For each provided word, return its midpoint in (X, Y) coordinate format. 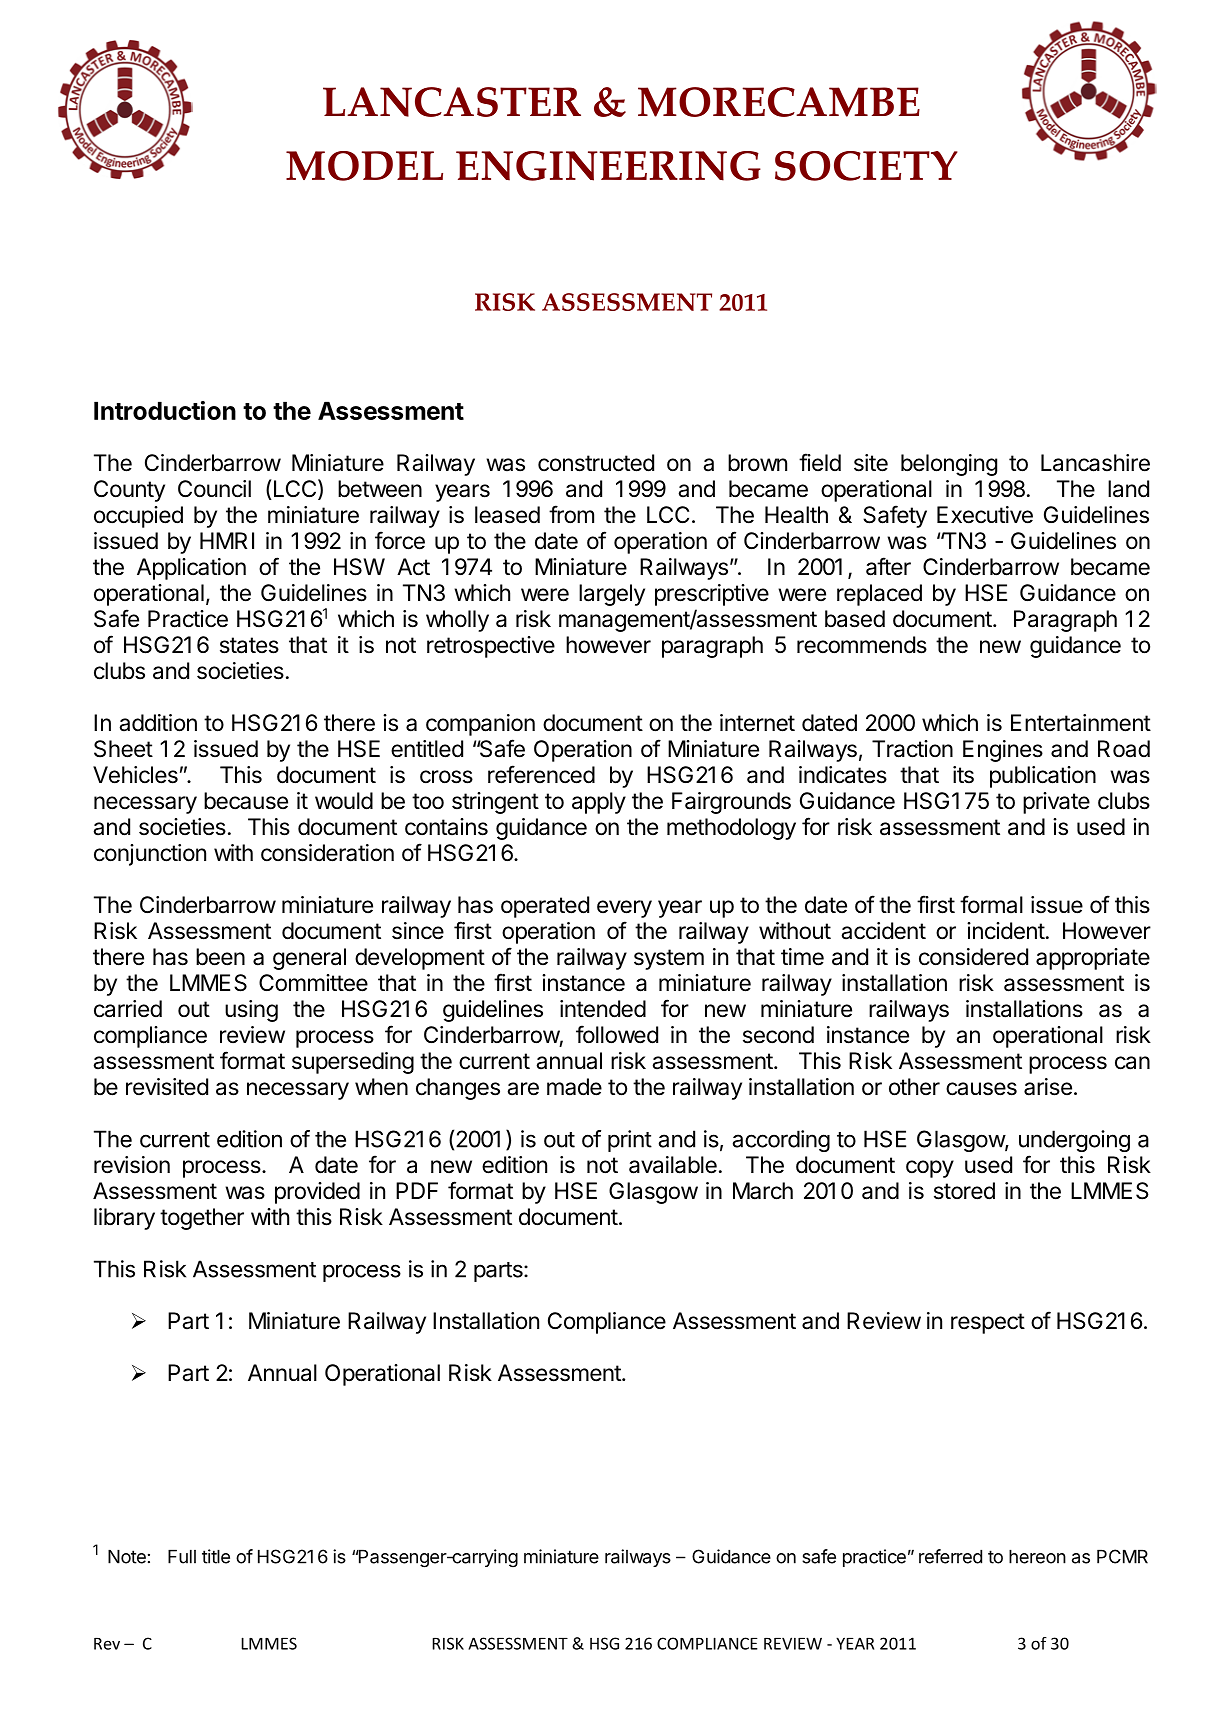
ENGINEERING (608, 166)
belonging (949, 465)
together (202, 1219)
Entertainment (1081, 723)
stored (964, 1191)
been (220, 957)
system (669, 959)
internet (757, 723)
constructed (596, 463)
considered (973, 957)
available (673, 1165)
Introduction (165, 410)
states (249, 645)
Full (182, 1556)
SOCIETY (866, 166)
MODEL (364, 166)
